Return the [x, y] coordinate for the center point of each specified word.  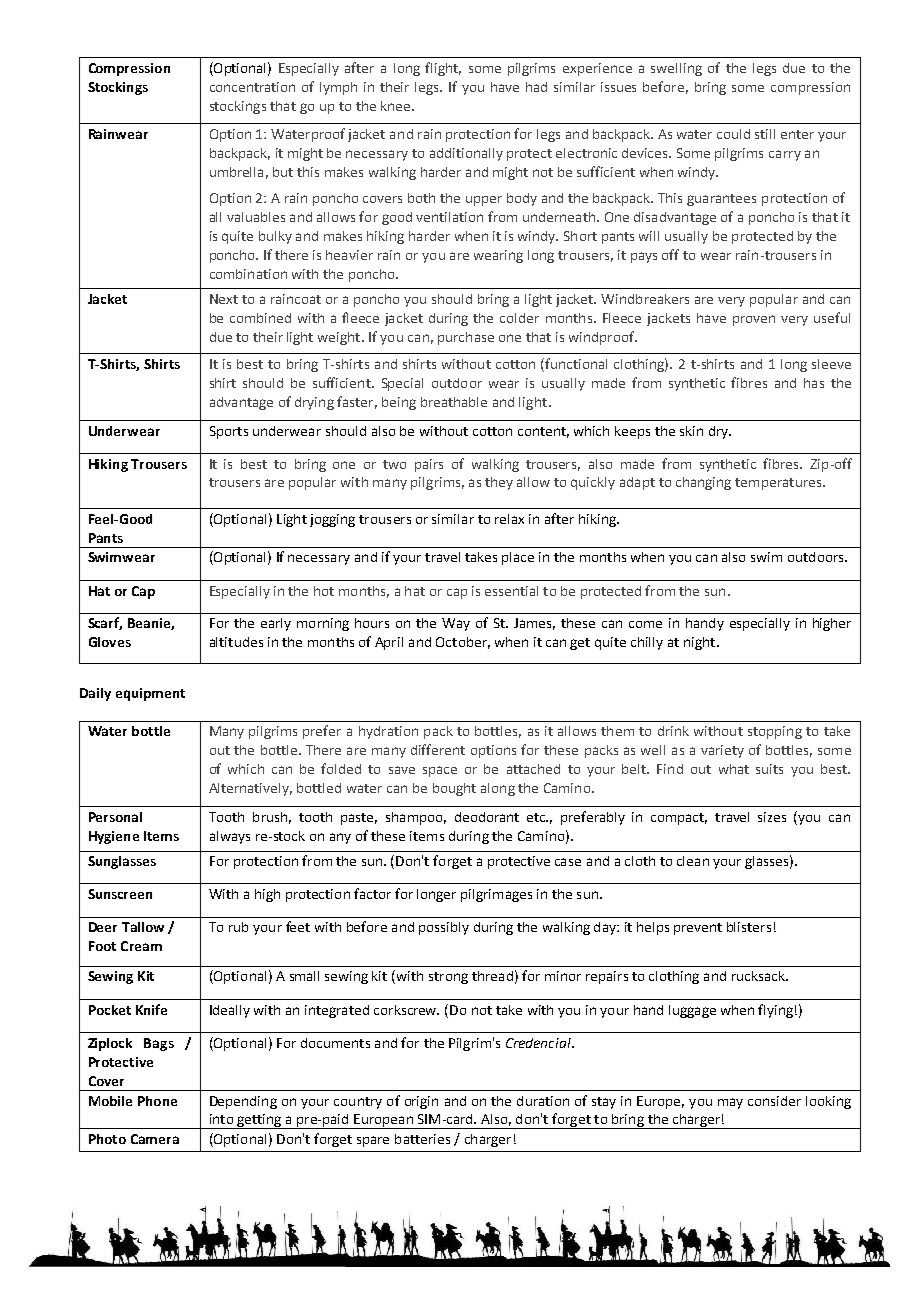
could [733, 134]
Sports [229, 432]
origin [421, 1102]
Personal [115, 817]
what [734, 769]
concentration [252, 87]
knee [395, 106]
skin [691, 431]
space [440, 771]
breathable [454, 402]
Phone [157, 1101]
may [730, 1103]
